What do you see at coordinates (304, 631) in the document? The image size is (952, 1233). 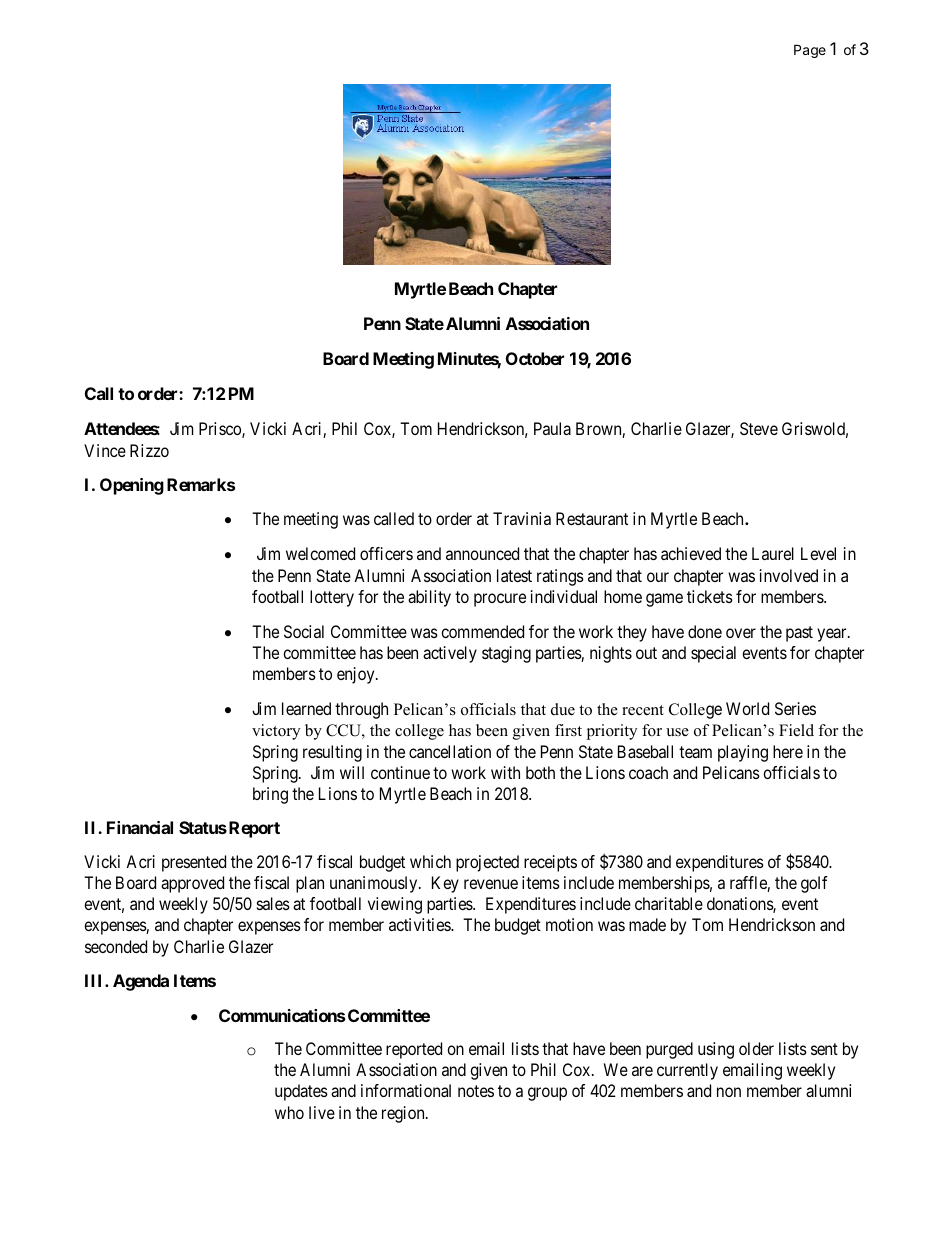 I see `Social` at bounding box center [304, 631].
